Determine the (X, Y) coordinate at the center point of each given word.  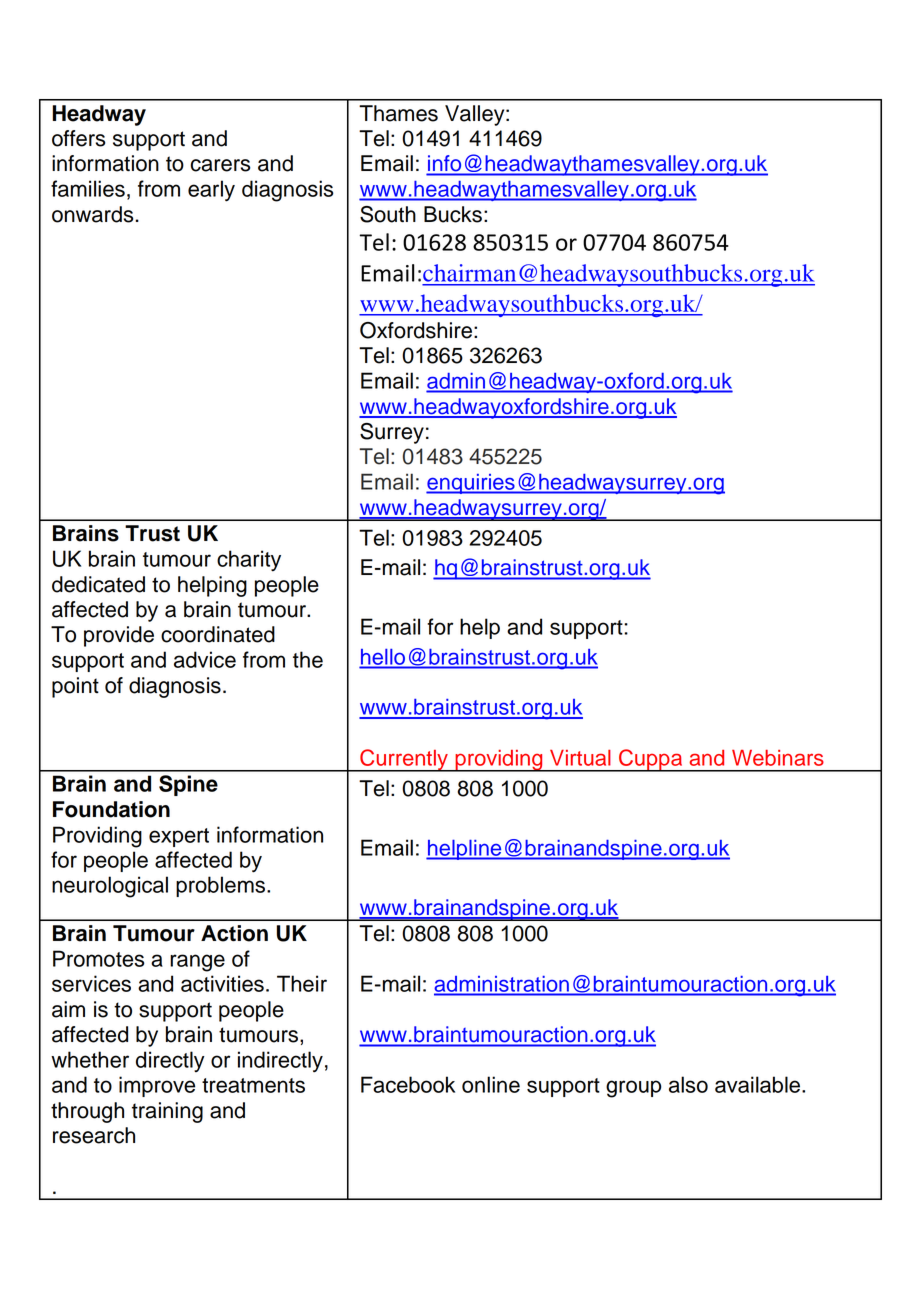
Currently (404, 760)
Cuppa (651, 760)
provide (119, 636)
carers (220, 165)
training (167, 1112)
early (211, 191)
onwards (92, 214)
